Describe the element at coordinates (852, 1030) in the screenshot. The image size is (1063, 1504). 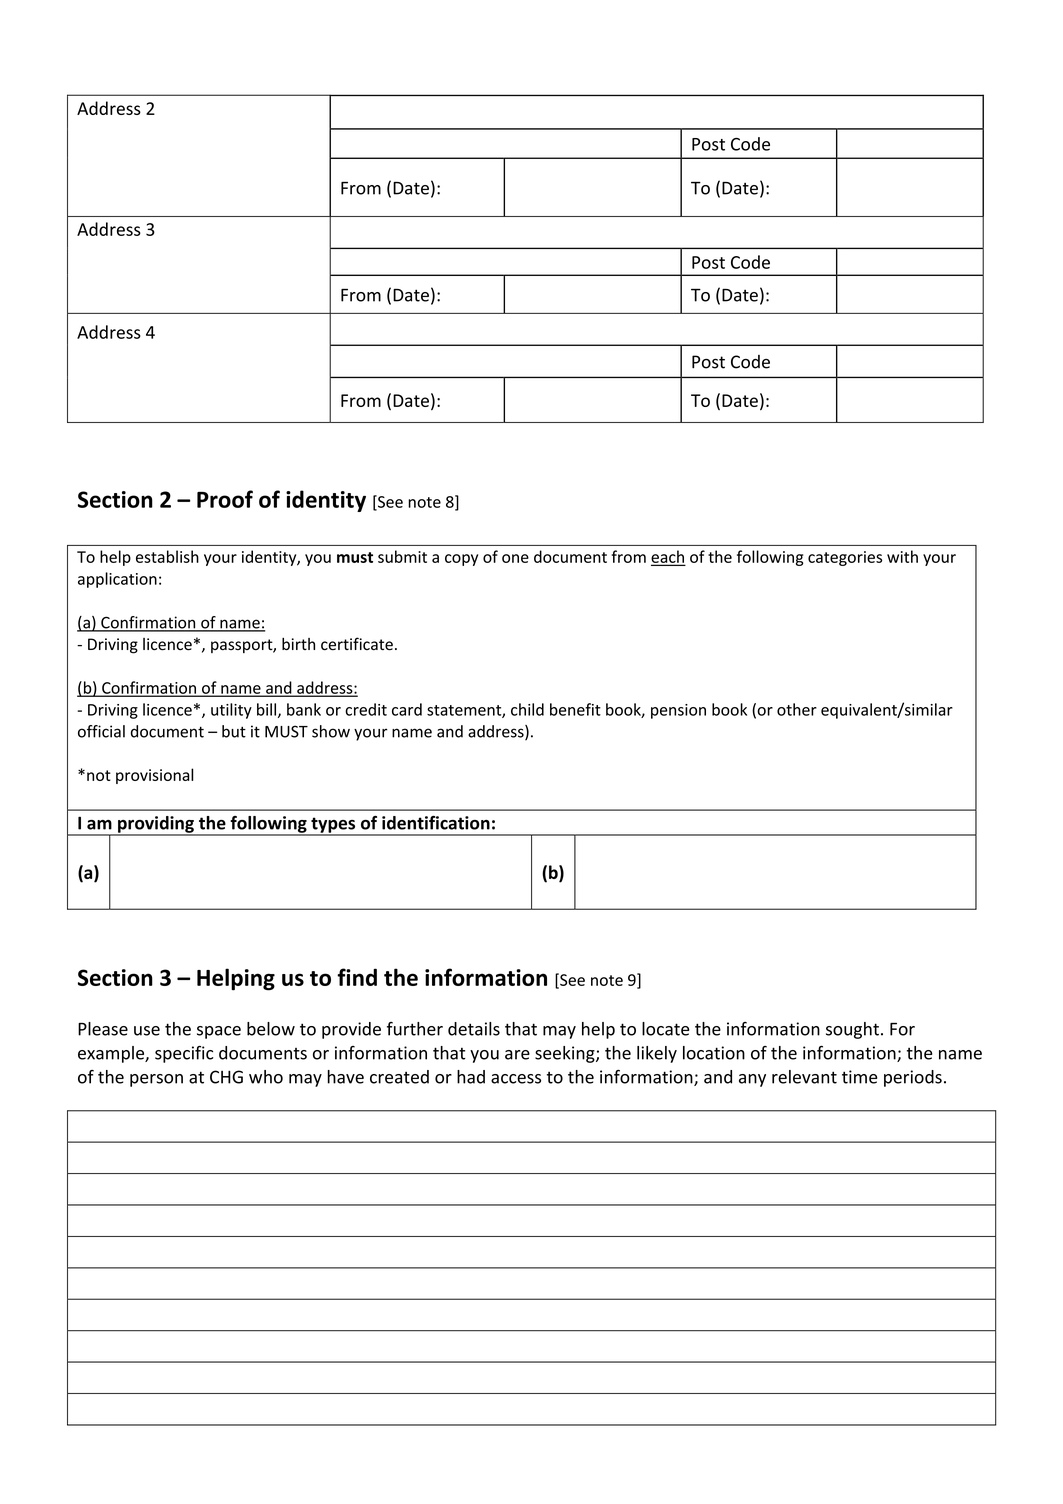
I see `sought` at that location.
